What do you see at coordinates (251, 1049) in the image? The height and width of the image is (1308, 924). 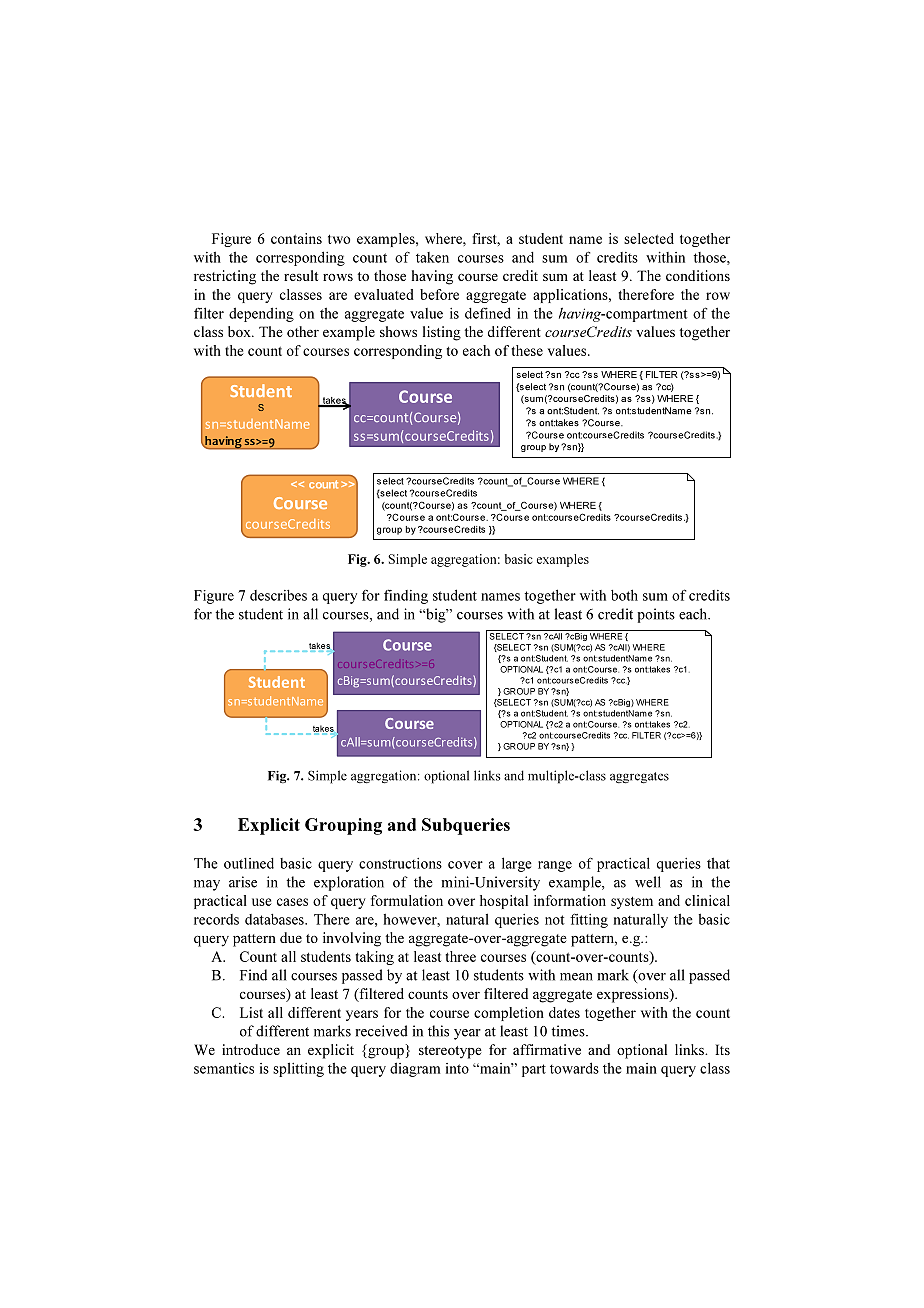 I see `introduce` at bounding box center [251, 1049].
